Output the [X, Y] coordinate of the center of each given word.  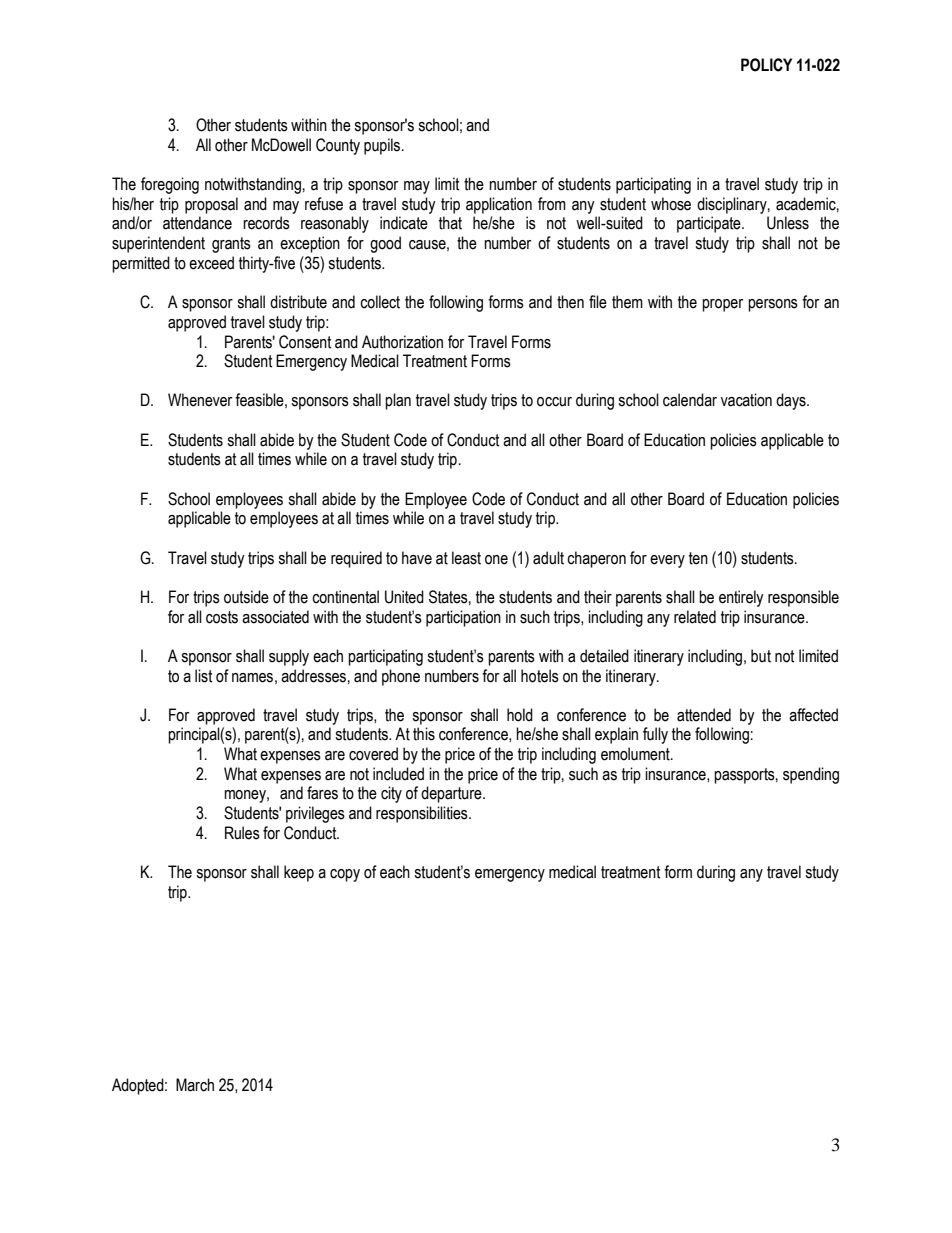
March [195, 1085]
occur [554, 402]
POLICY [766, 65]
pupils [382, 146]
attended [704, 715]
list [204, 676]
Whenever [200, 400]
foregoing [170, 185]
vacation [746, 400]
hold [520, 715]
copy [345, 875]
